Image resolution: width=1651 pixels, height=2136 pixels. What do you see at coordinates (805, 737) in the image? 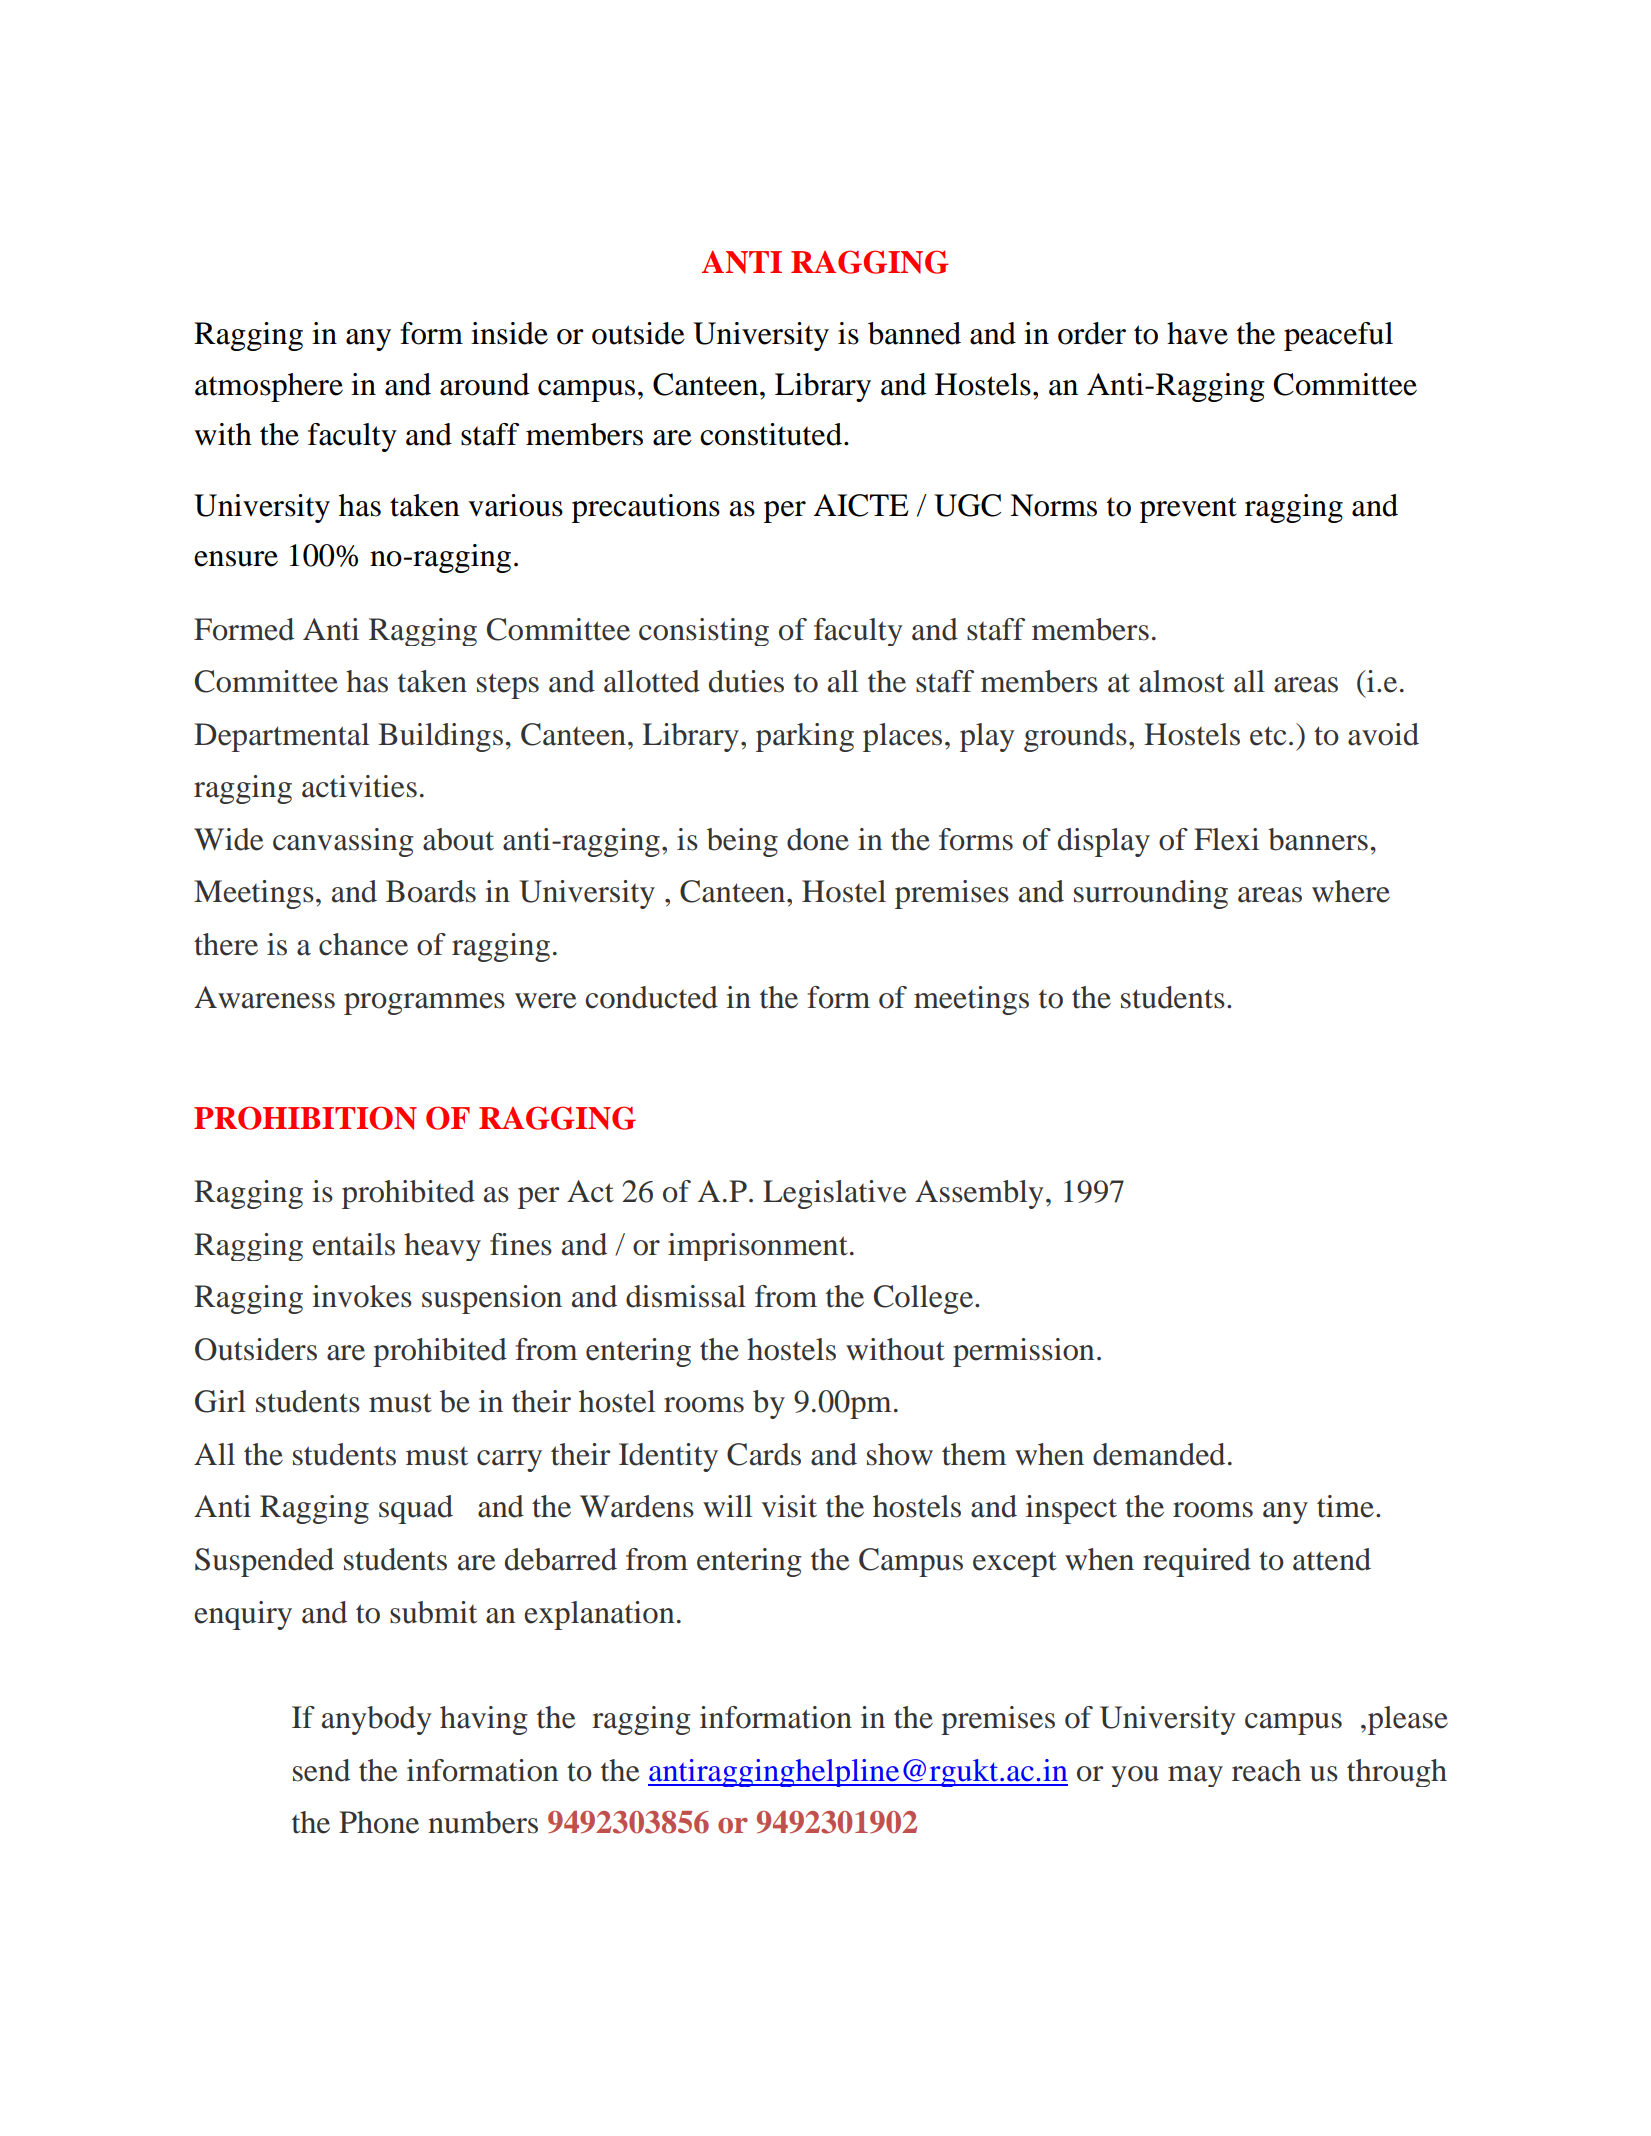
I see `parking` at bounding box center [805, 737].
